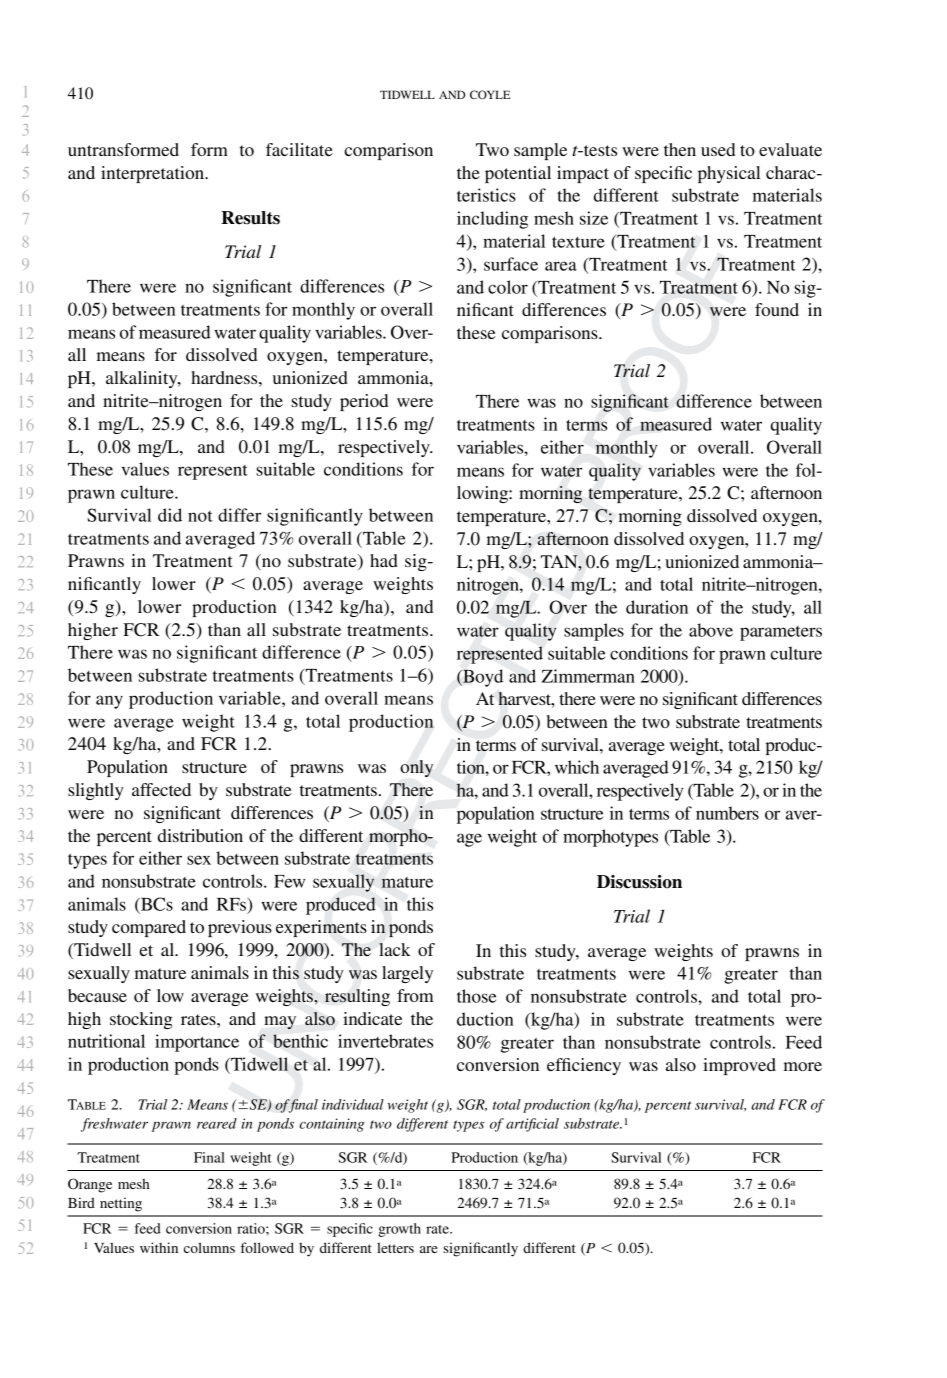  What do you see at coordinates (739, 1066) in the page?
I see `improved` at bounding box center [739, 1066].
